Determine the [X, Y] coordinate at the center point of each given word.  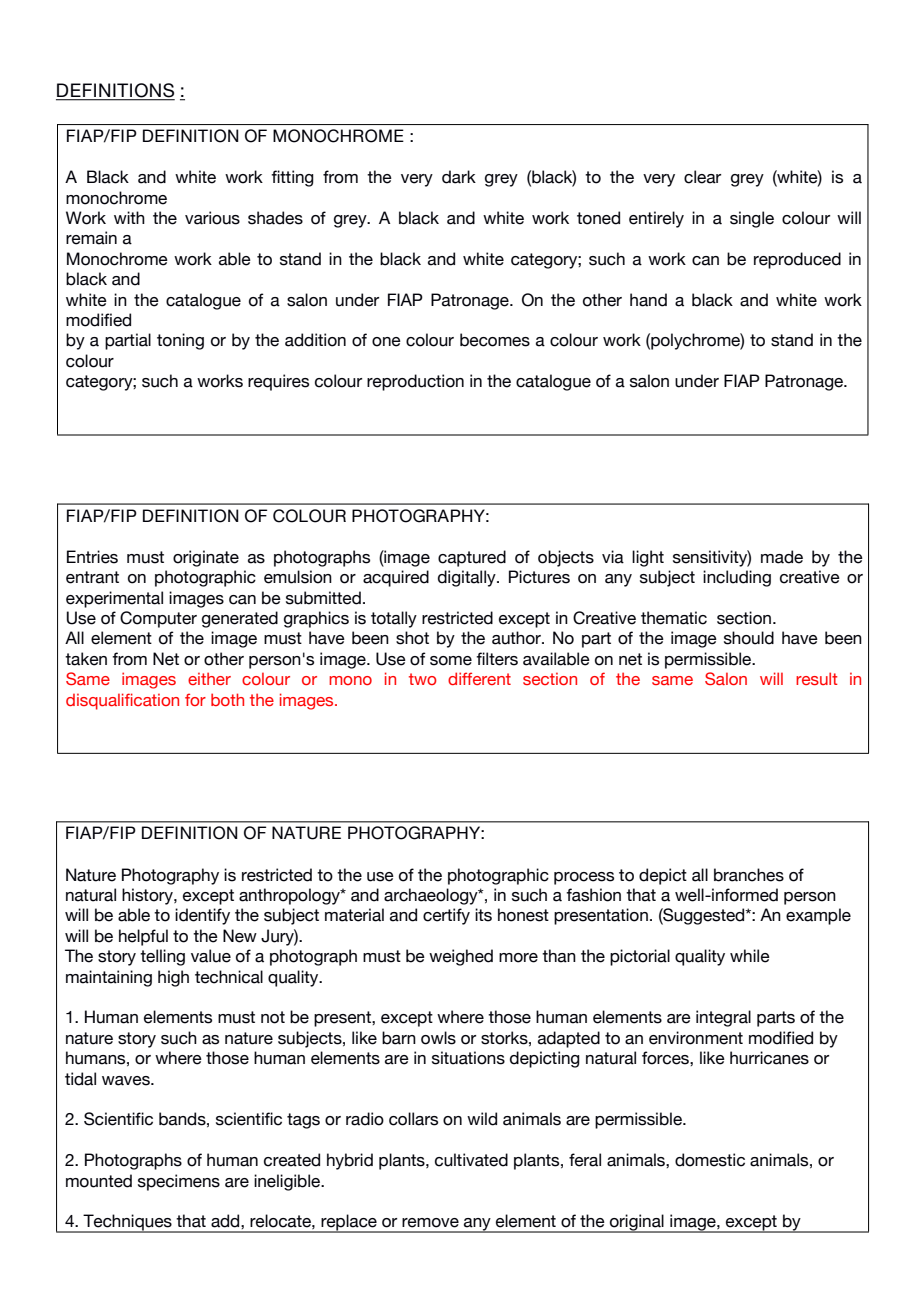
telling [162, 957]
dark [459, 177]
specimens [179, 1182]
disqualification [122, 701]
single [752, 219]
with [129, 217]
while [750, 956]
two [423, 679]
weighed [461, 957]
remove [430, 1223]
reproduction [415, 382]
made [782, 557]
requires [278, 382]
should [749, 638]
